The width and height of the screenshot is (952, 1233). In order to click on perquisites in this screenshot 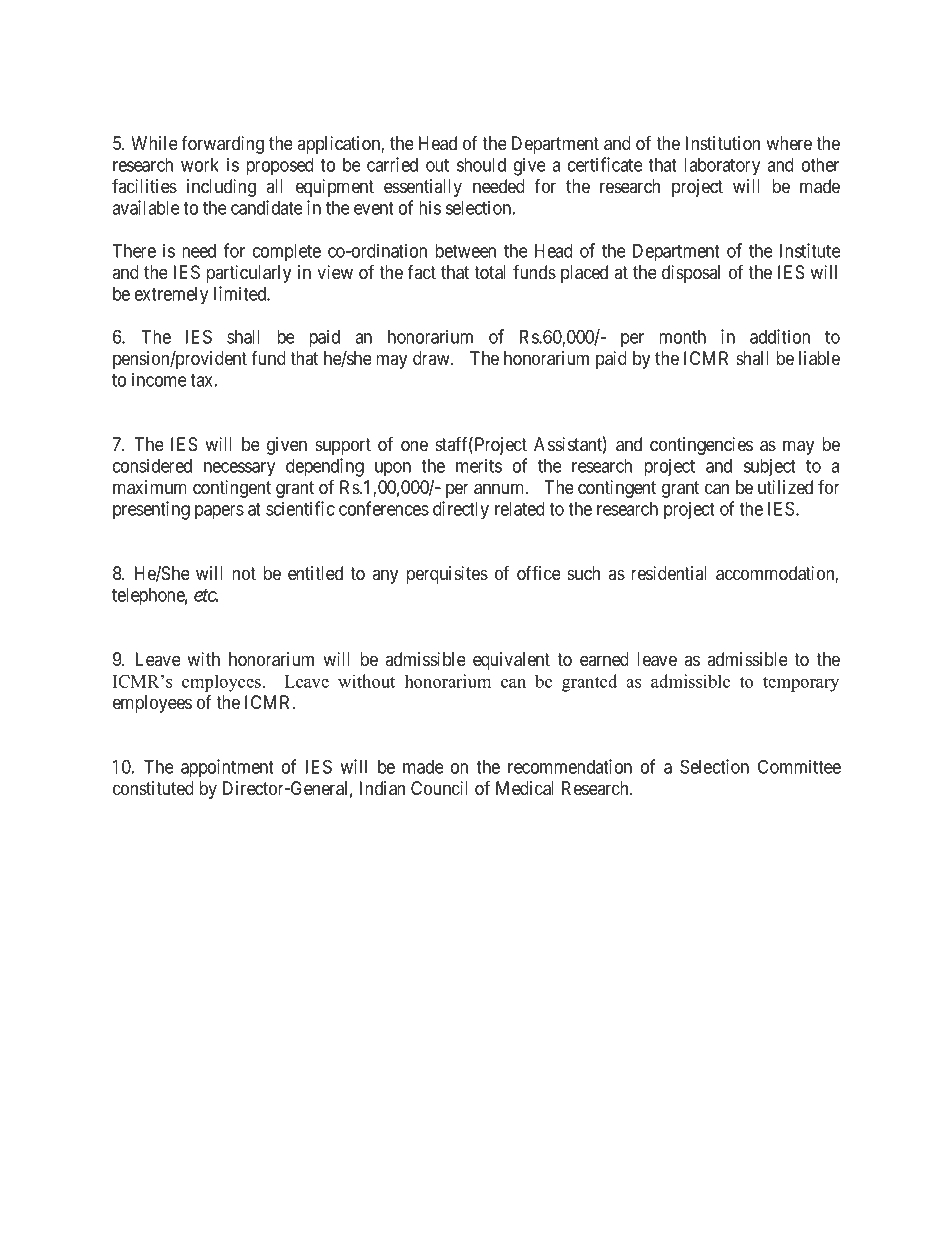, I will do `click(447, 575)`.
